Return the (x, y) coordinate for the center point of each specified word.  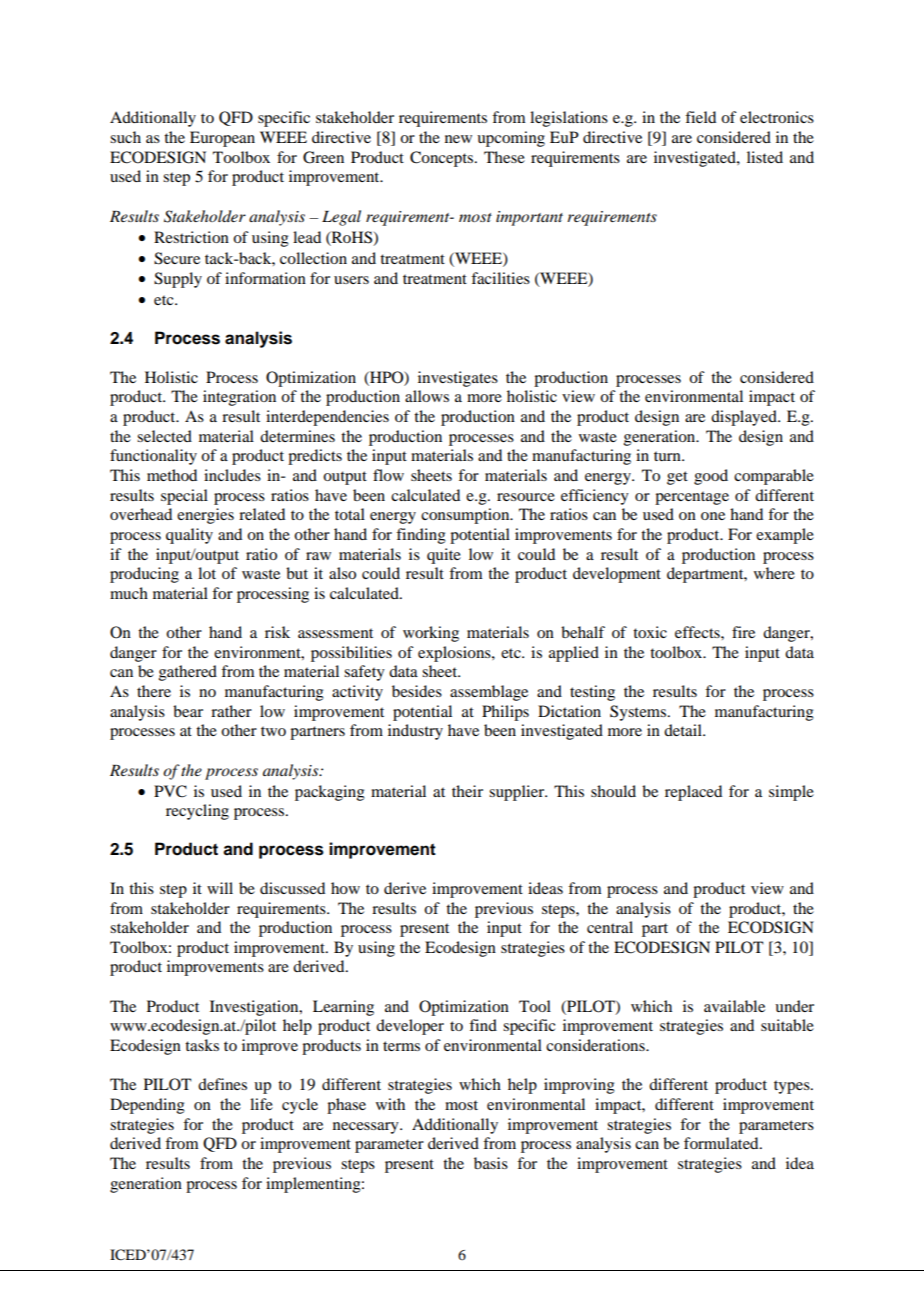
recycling (197, 812)
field (700, 117)
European (222, 139)
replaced (693, 793)
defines (222, 1084)
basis (491, 1163)
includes (232, 475)
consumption (466, 516)
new (458, 139)
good (711, 477)
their (467, 791)
